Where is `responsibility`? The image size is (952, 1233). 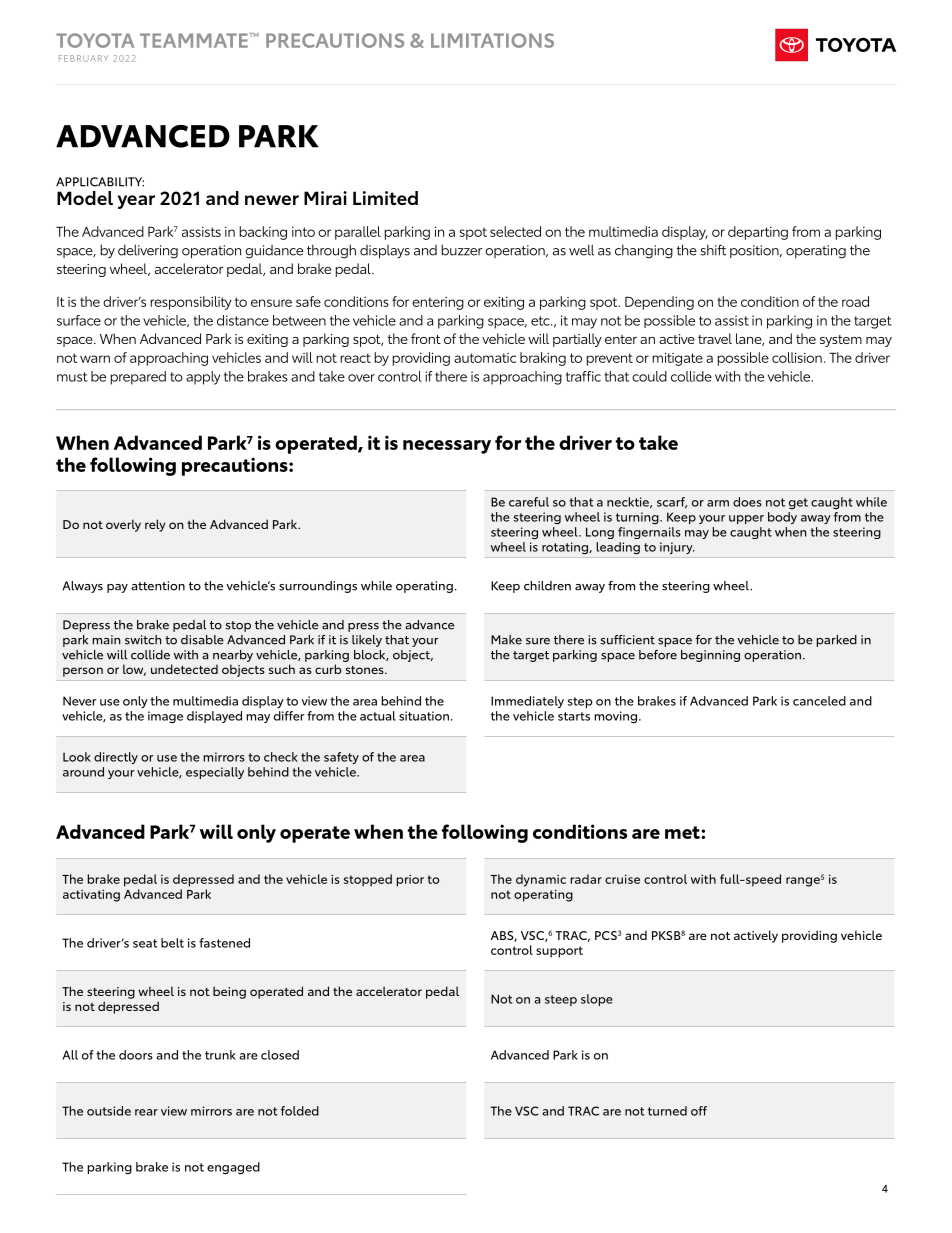 responsibility is located at coordinates (191, 303).
